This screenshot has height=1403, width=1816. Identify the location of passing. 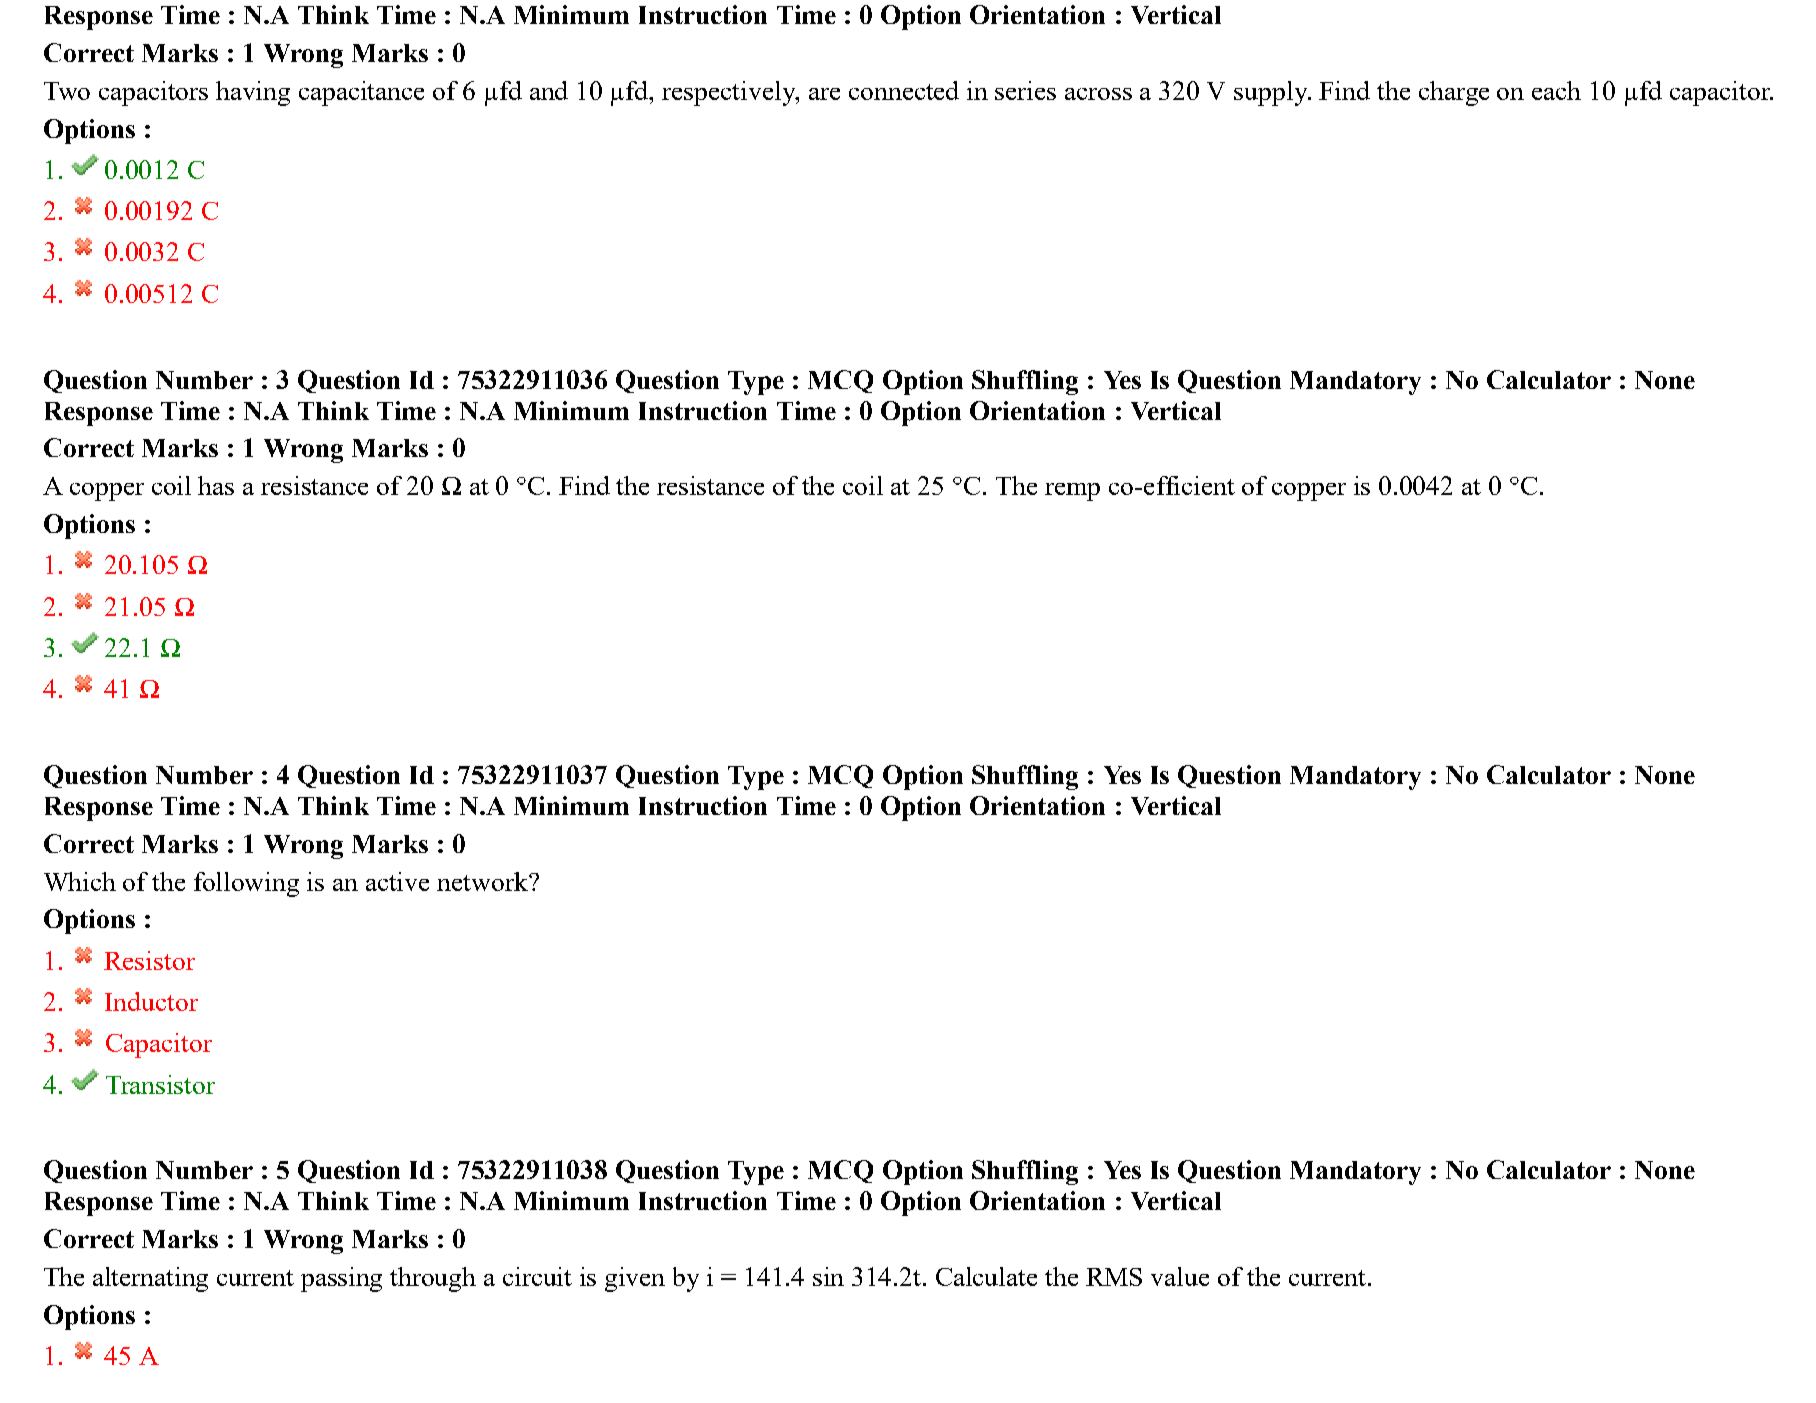
(341, 1279).
